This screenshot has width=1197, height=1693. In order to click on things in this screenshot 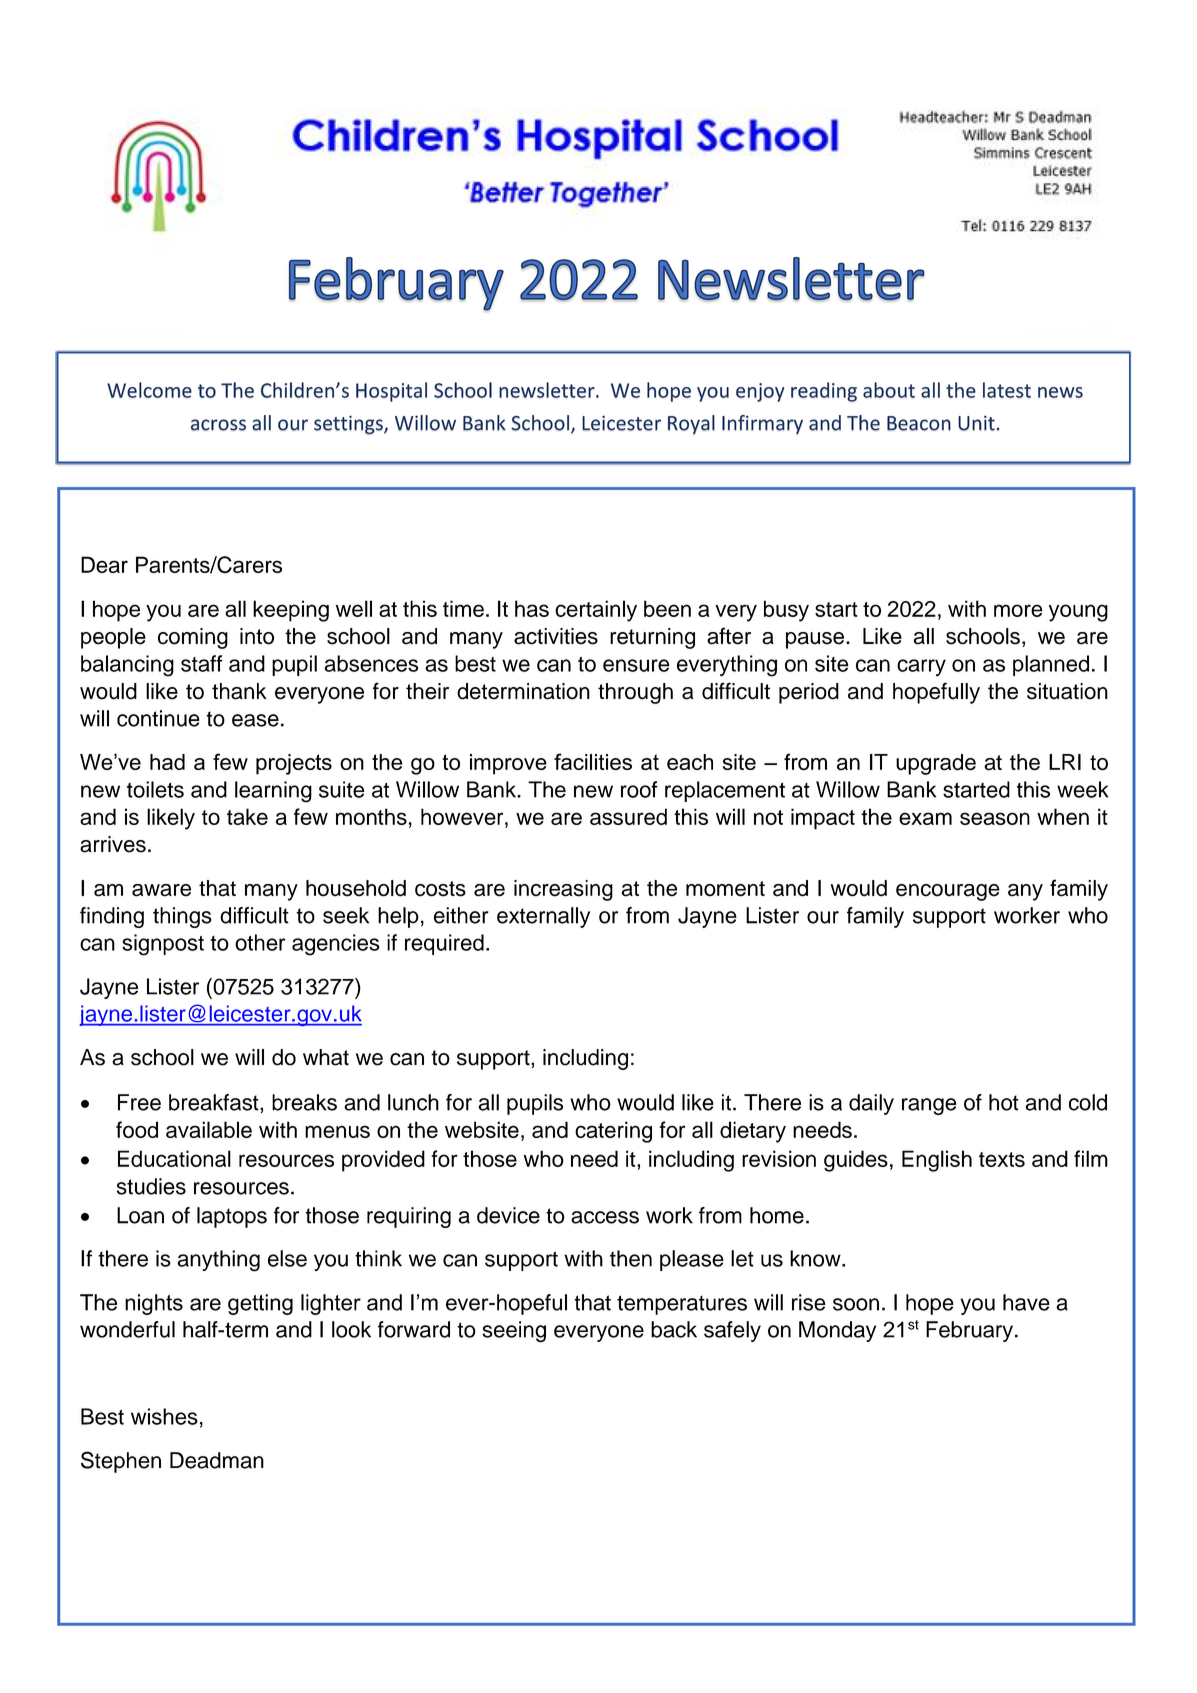, I will do `click(182, 917)`.
